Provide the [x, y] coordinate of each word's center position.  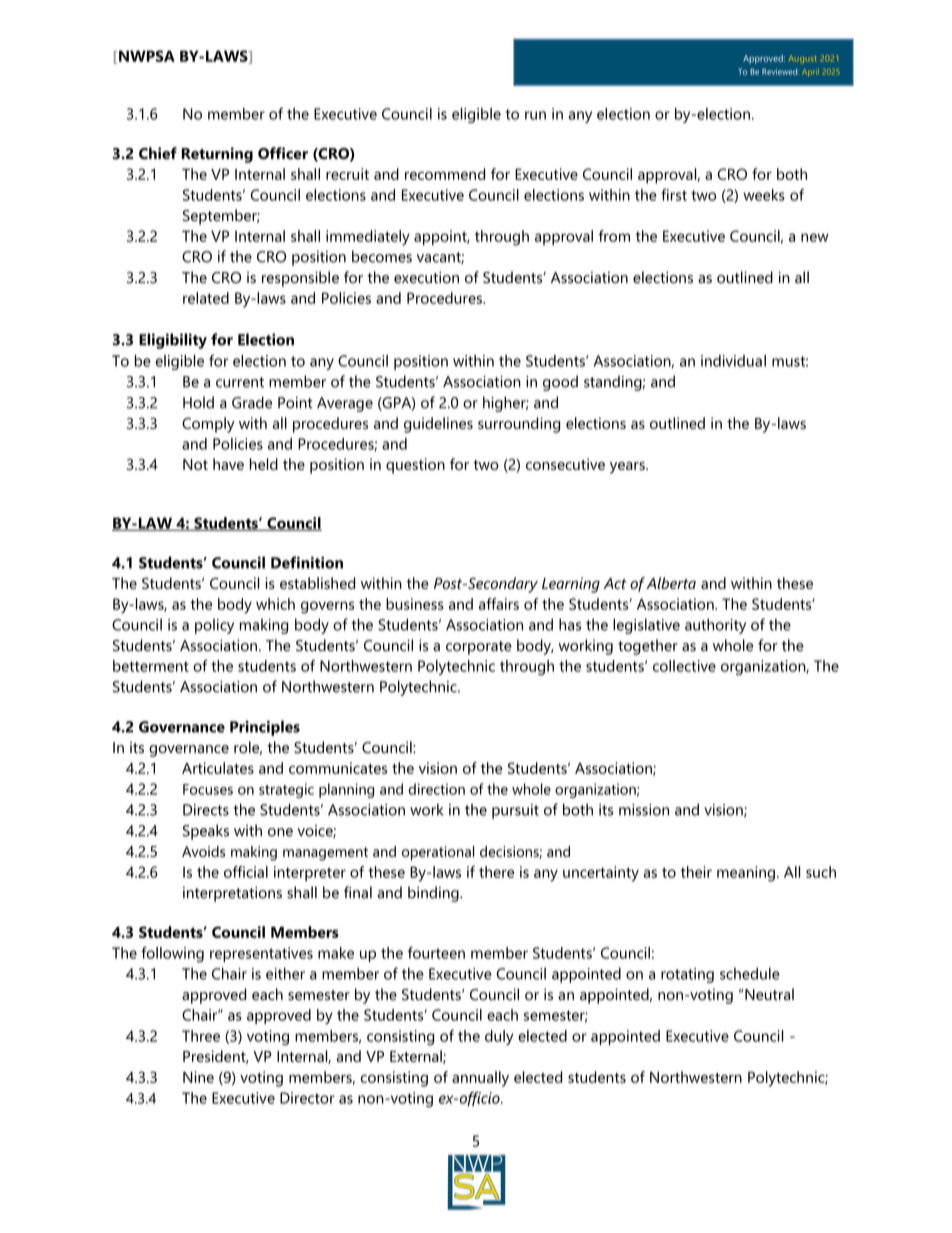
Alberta [671, 583]
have [228, 464]
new [815, 237]
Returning [217, 155]
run [535, 115]
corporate [479, 648]
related [206, 298]
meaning [746, 874]
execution [426, 277]
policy [214, 626]
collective [684, 666]
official [246, 872]
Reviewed [779, 71]
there [496, 872]
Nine [198, 1077]
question [415, 466]
